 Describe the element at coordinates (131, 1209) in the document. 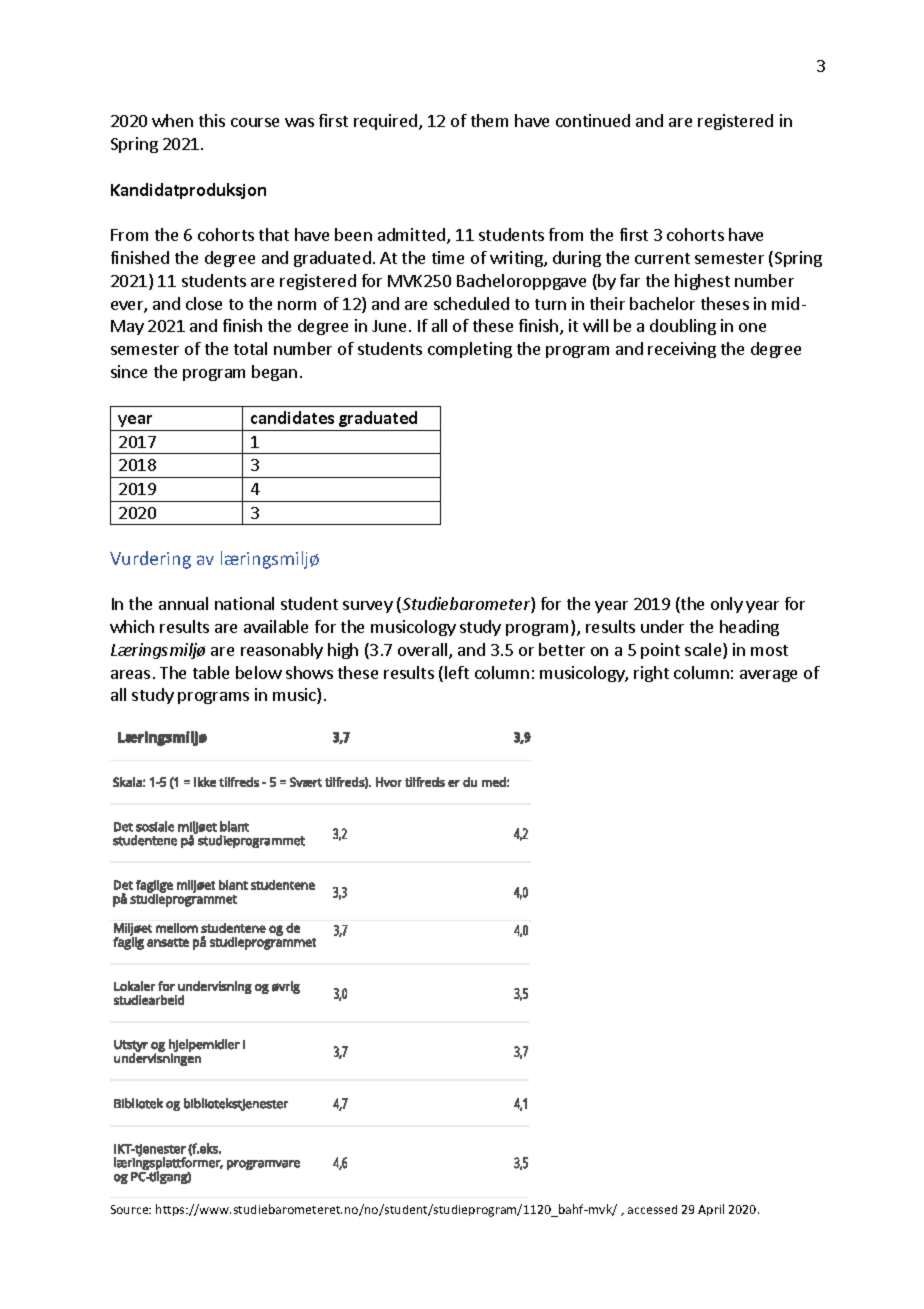

I see `Source` at that location.
